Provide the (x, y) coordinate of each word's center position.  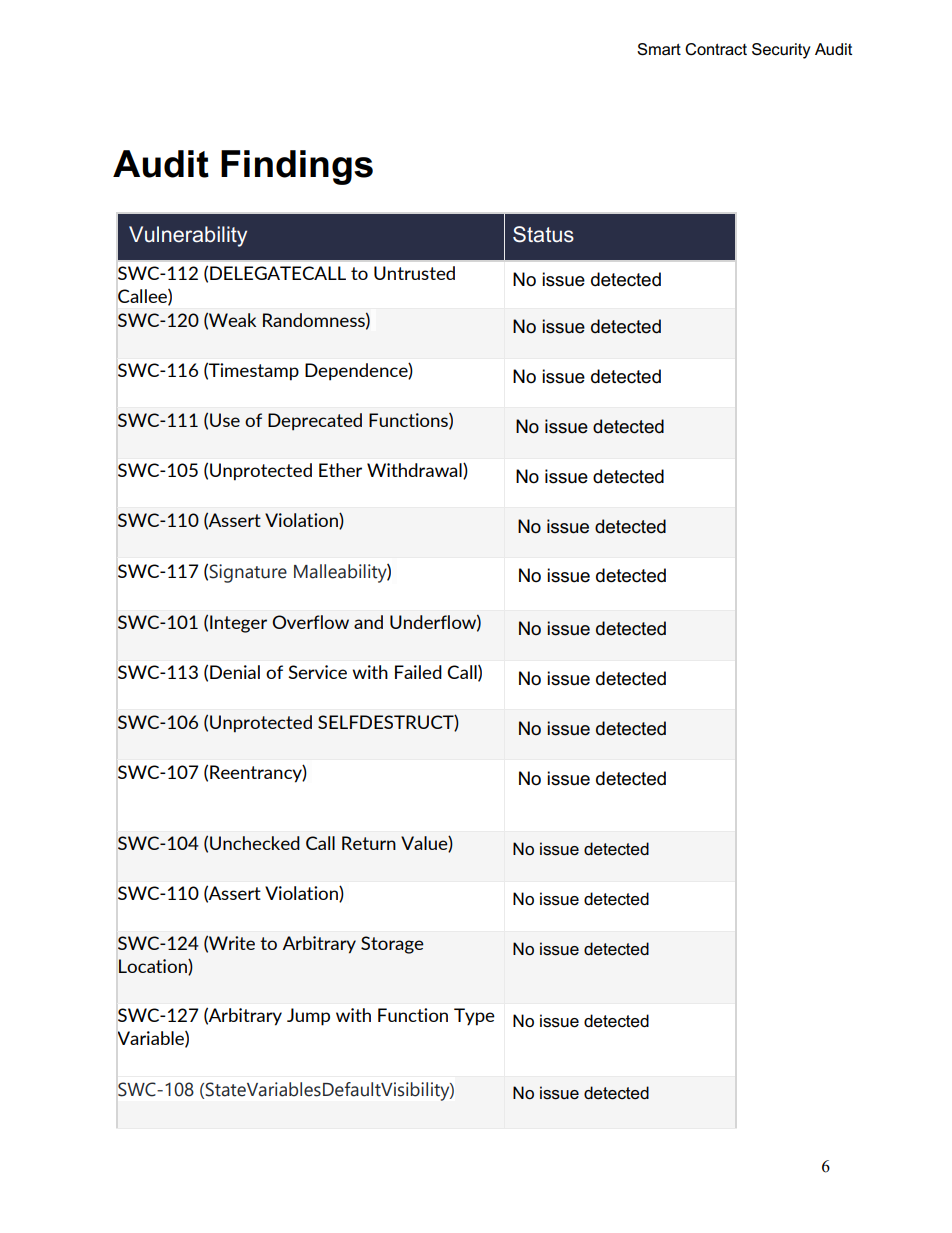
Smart (659, 49)
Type (474, 1017)
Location (154, 967)
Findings (297, 167)
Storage (392, 945)
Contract (716, 49)
